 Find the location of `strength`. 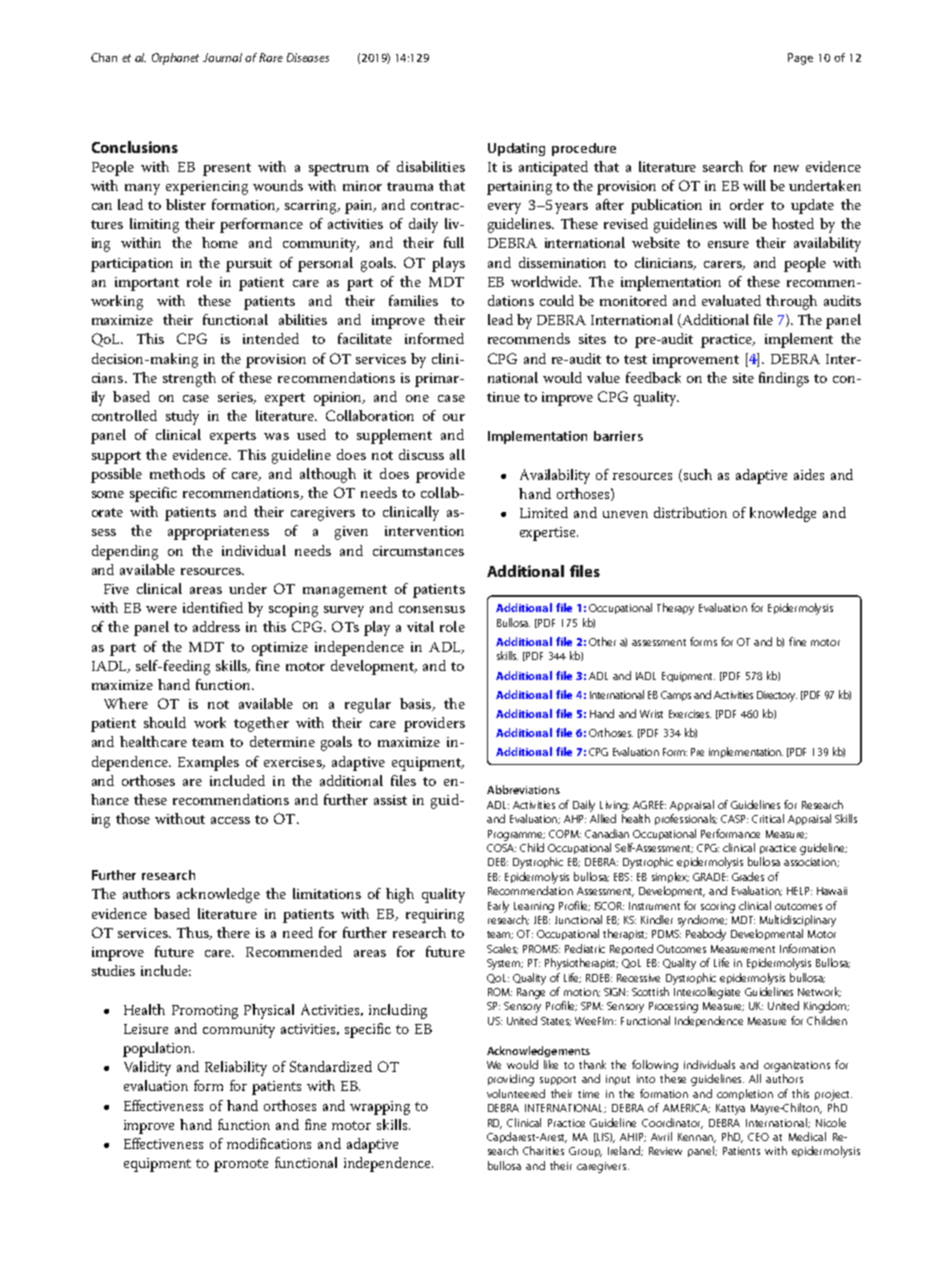

strength is located at coordinates (189, 379).
